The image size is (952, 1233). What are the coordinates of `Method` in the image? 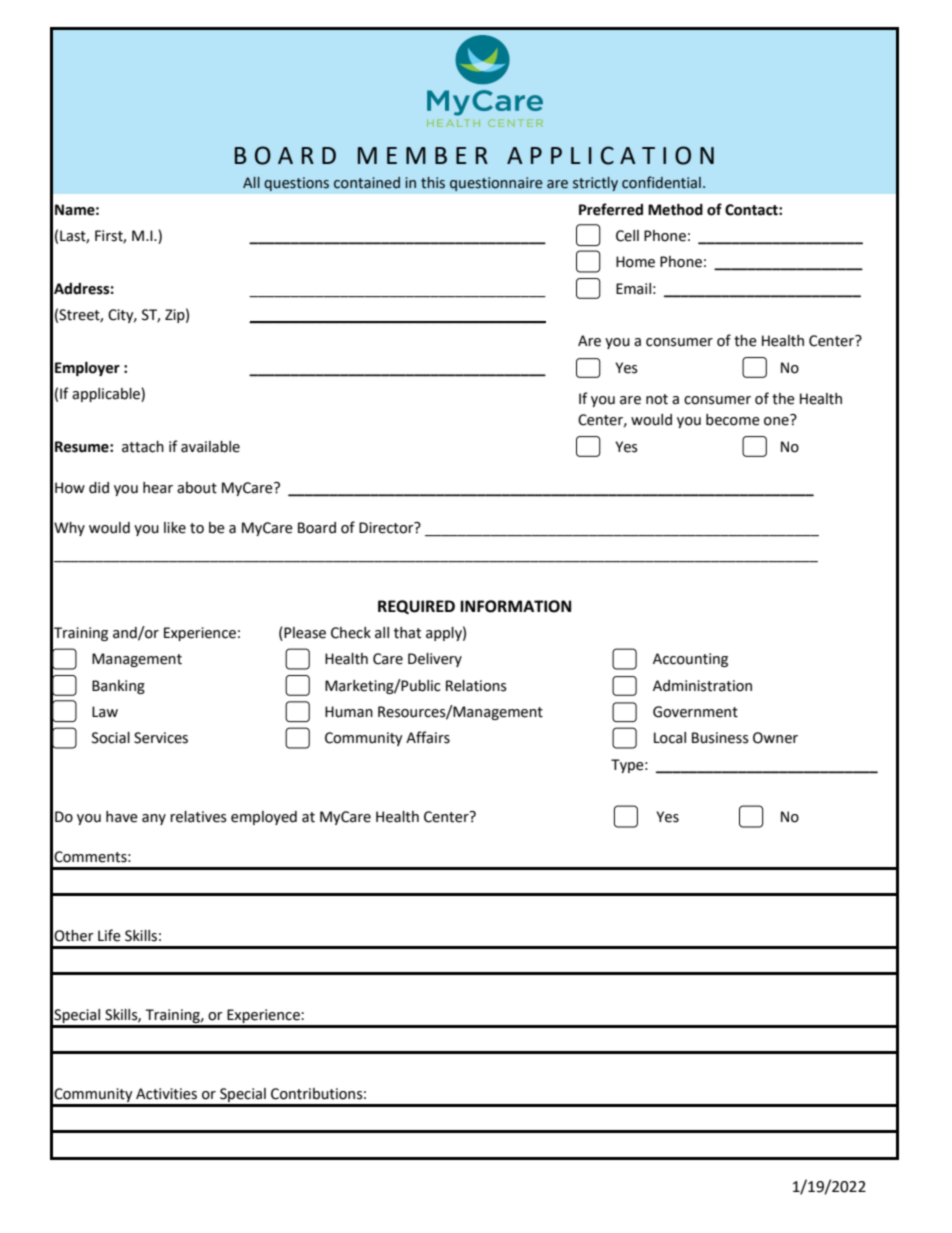 It's located at (675, 210).
